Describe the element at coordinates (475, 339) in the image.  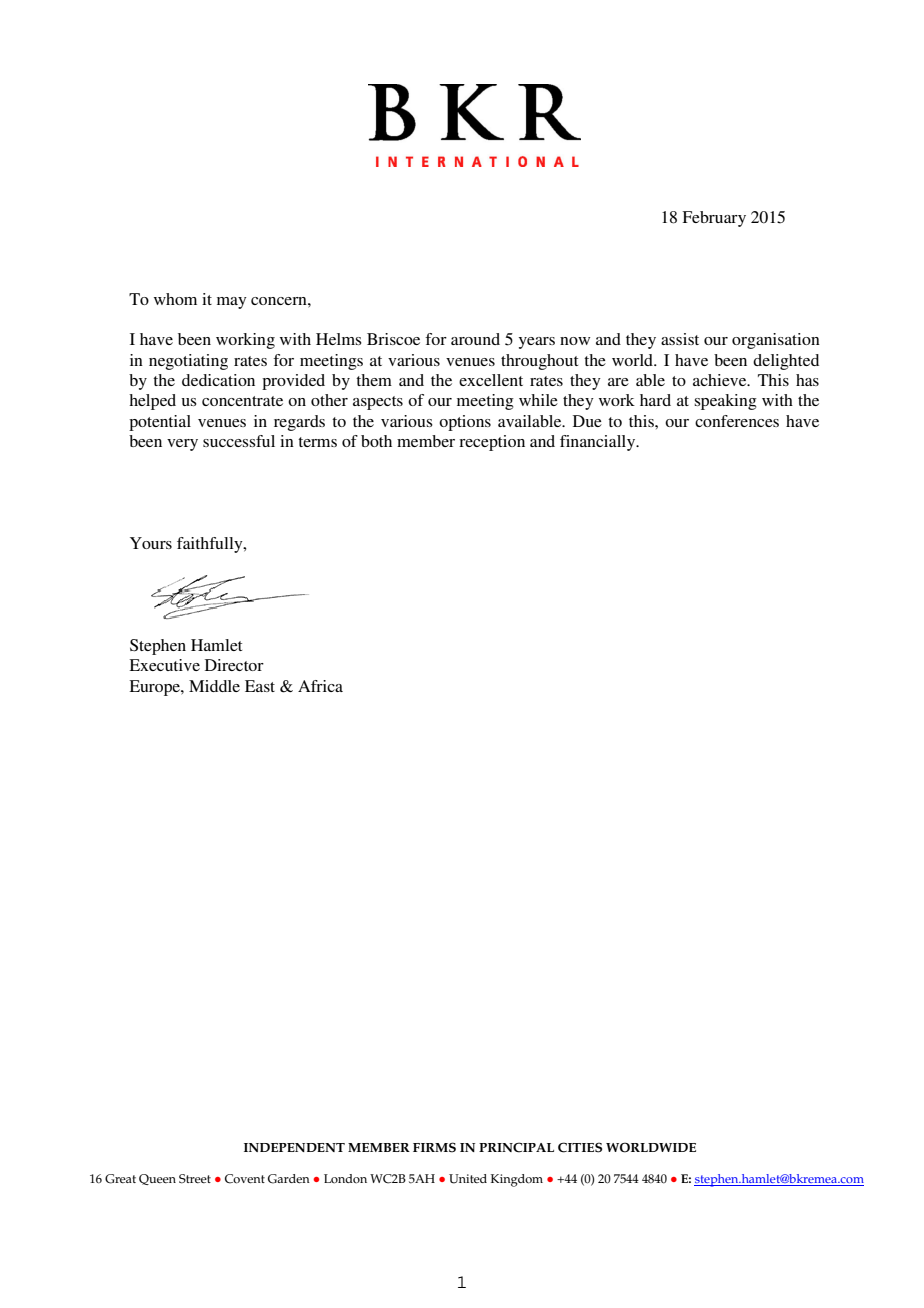
I see `around` at that location.
